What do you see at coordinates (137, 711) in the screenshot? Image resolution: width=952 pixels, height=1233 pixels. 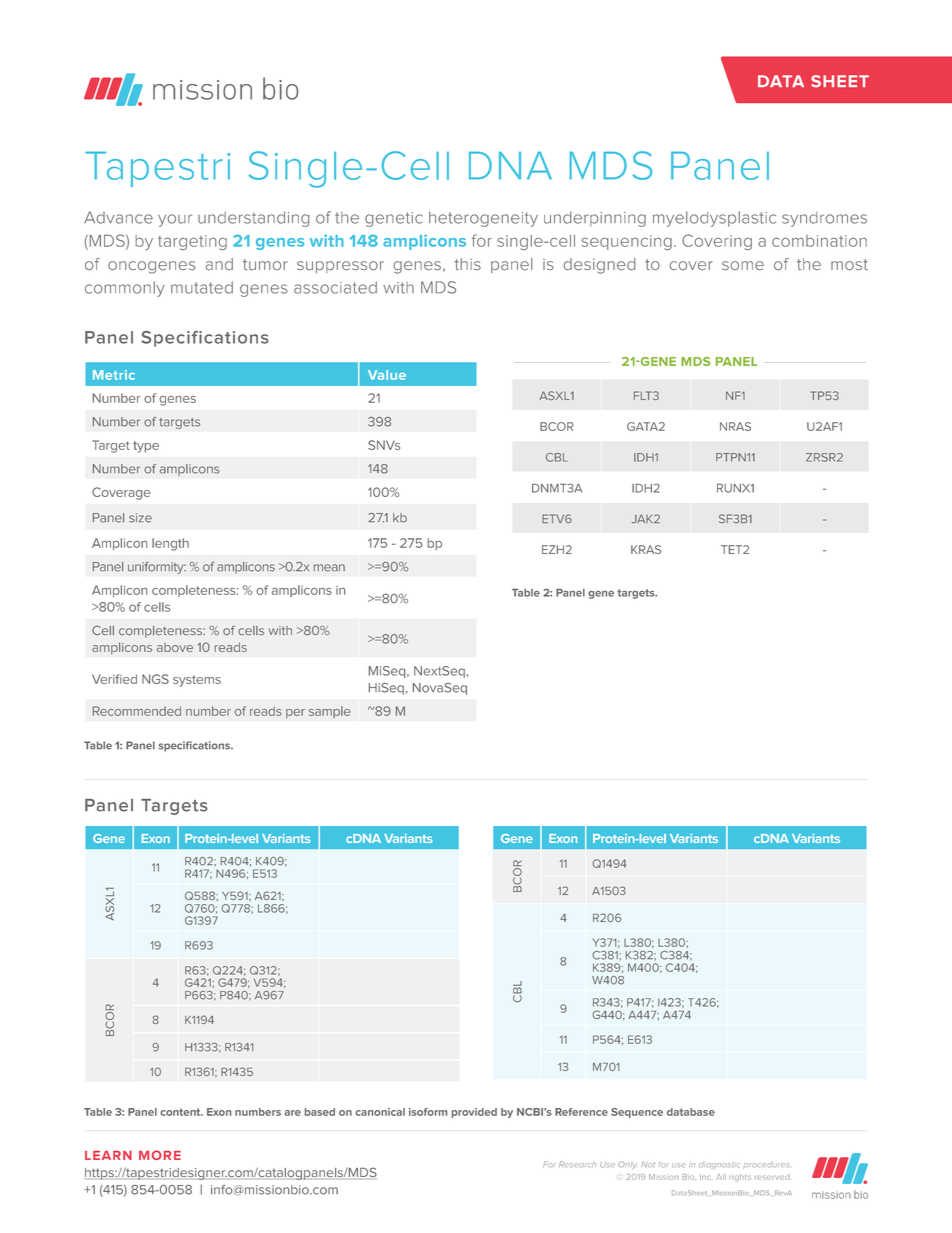 I see `Recommended` at bounding box center [137, 711].
